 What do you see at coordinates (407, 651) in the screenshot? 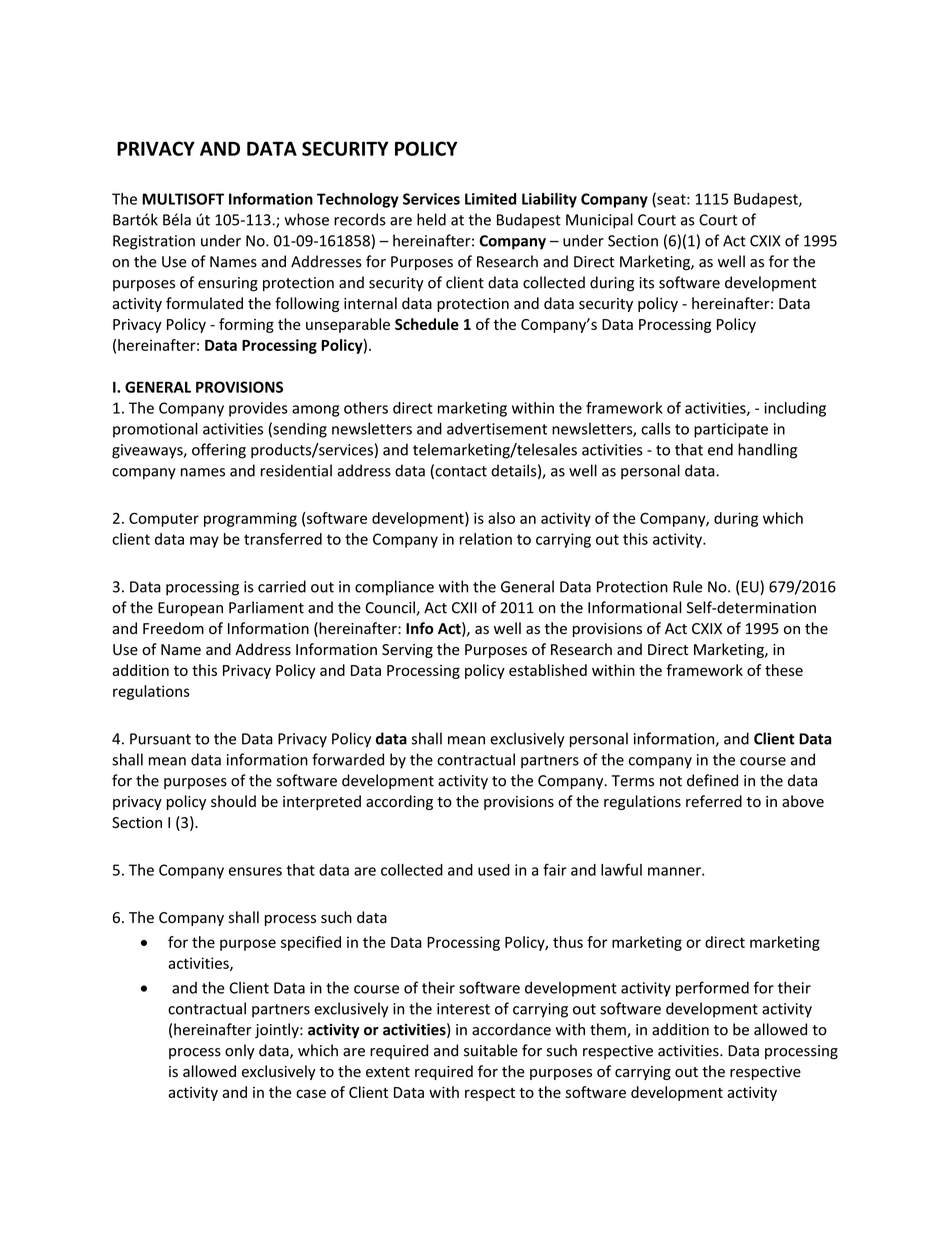
I see `Serving` at bounding box center [407, 651].
